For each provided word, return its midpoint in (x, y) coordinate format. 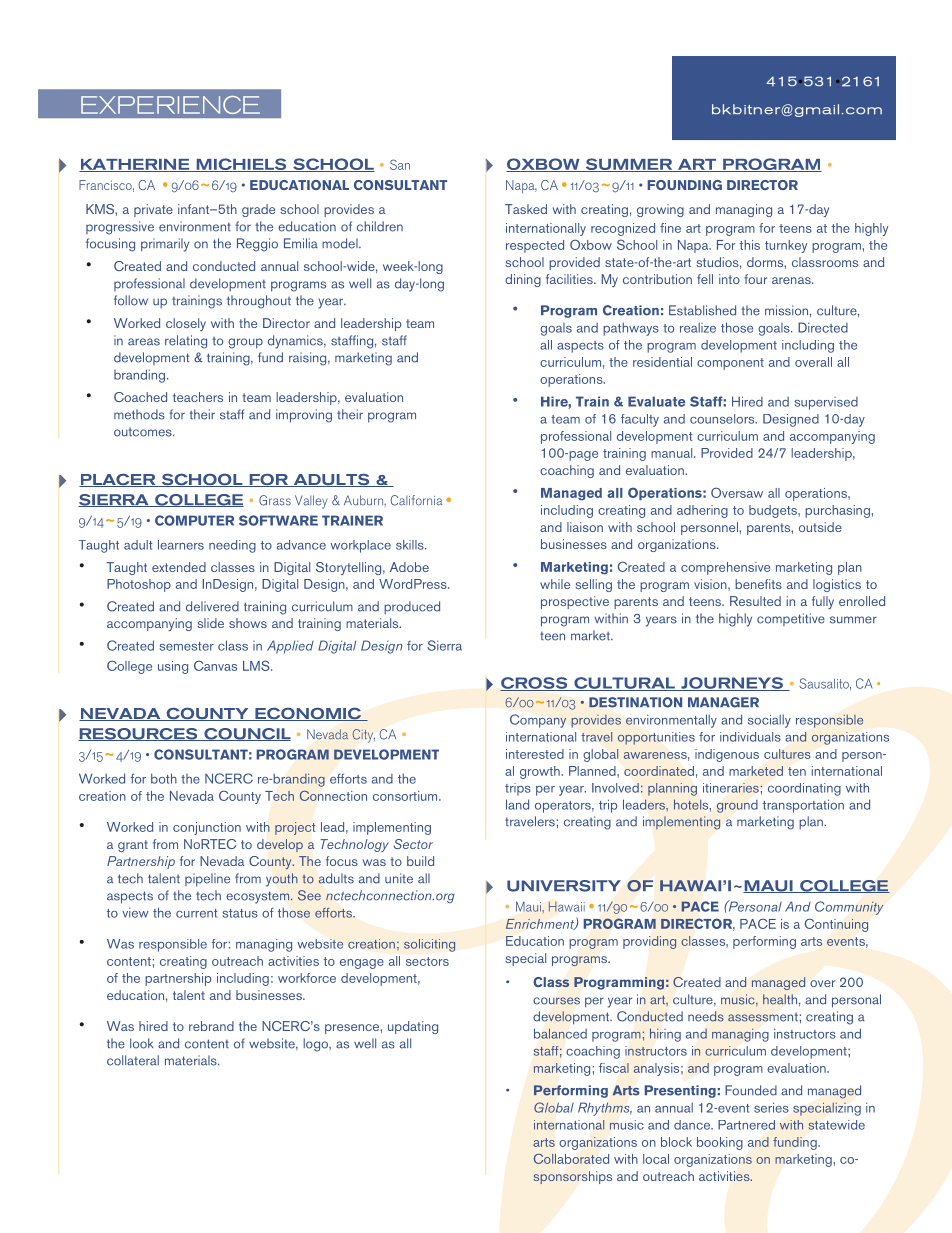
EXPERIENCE (170, 105)
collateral (133, 1060)
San (400, 164)
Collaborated (571, 1159)
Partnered (746, 1125)
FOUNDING (684, 185)
